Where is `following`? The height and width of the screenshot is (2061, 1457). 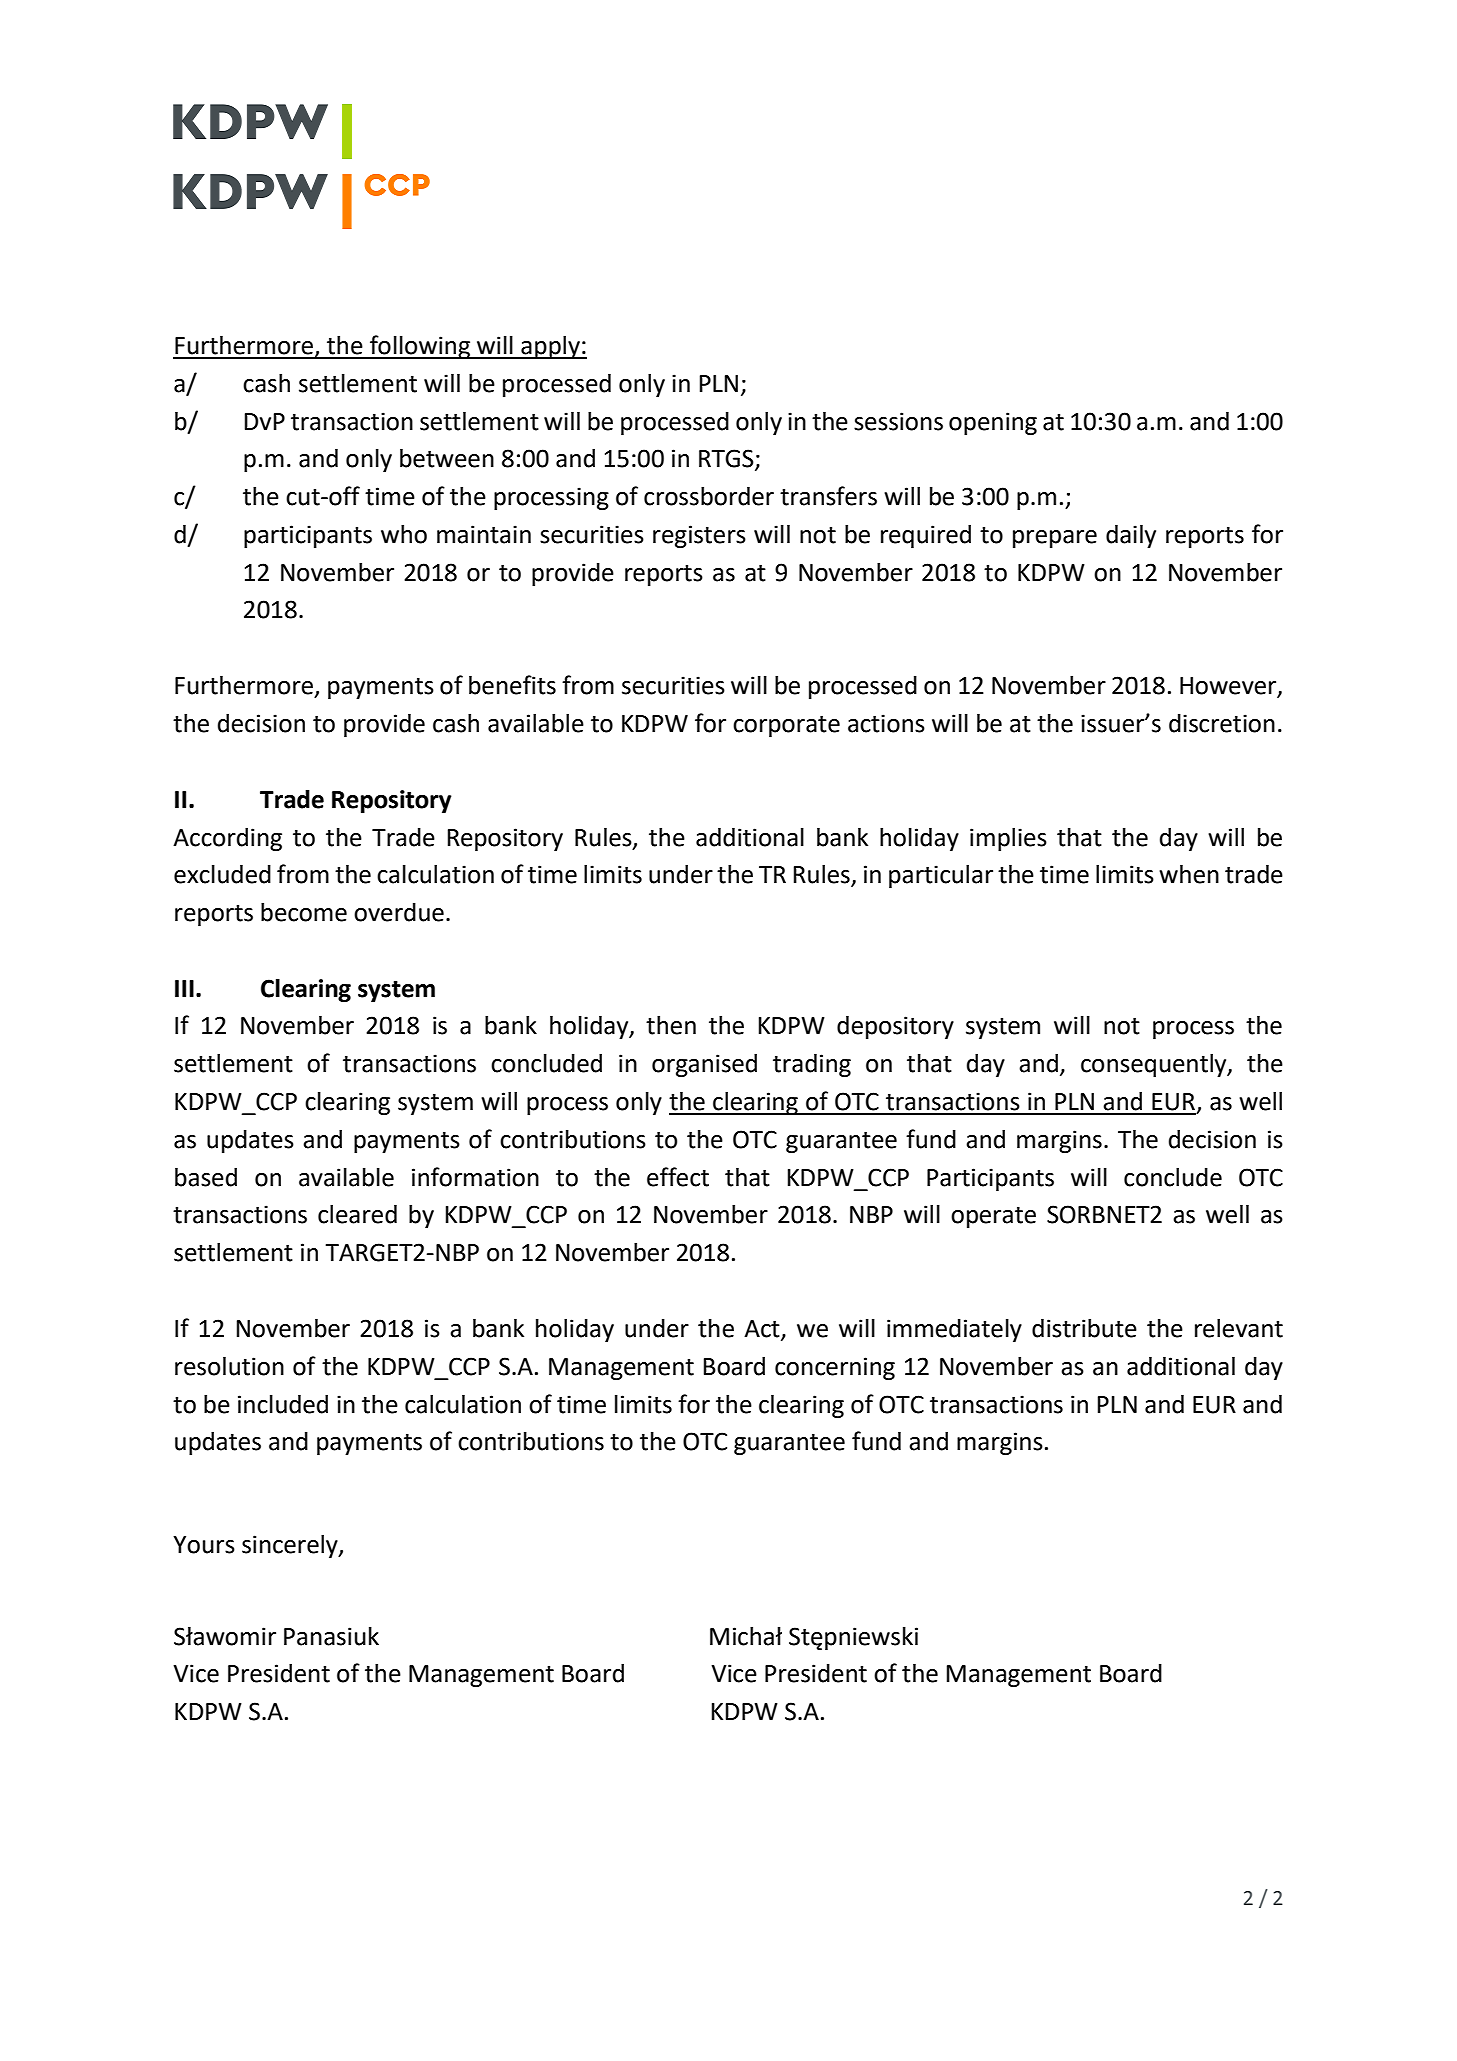 following is located at coordinates (420, 347).
